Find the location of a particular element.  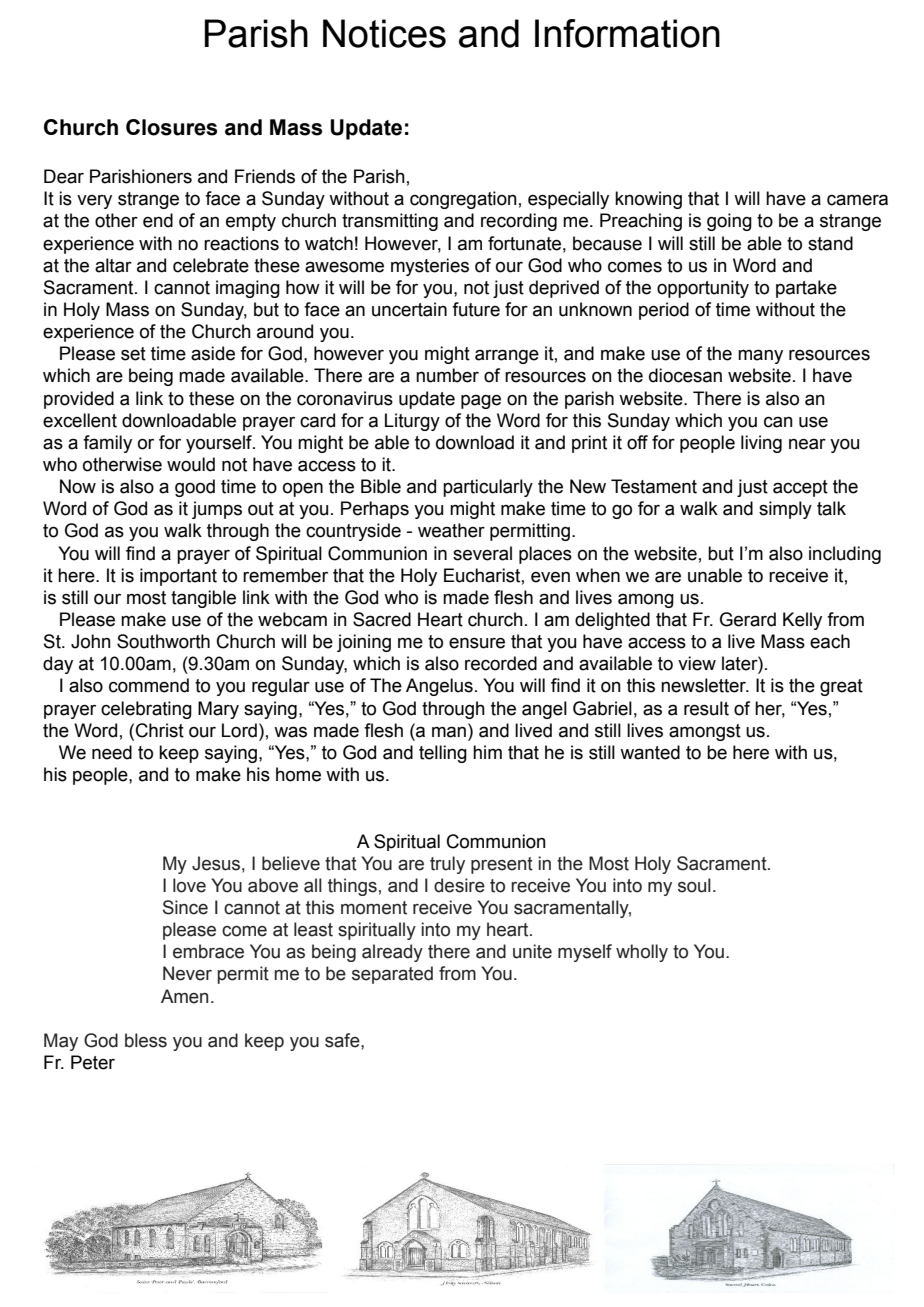

Information is located at coordinates (627, 33).
